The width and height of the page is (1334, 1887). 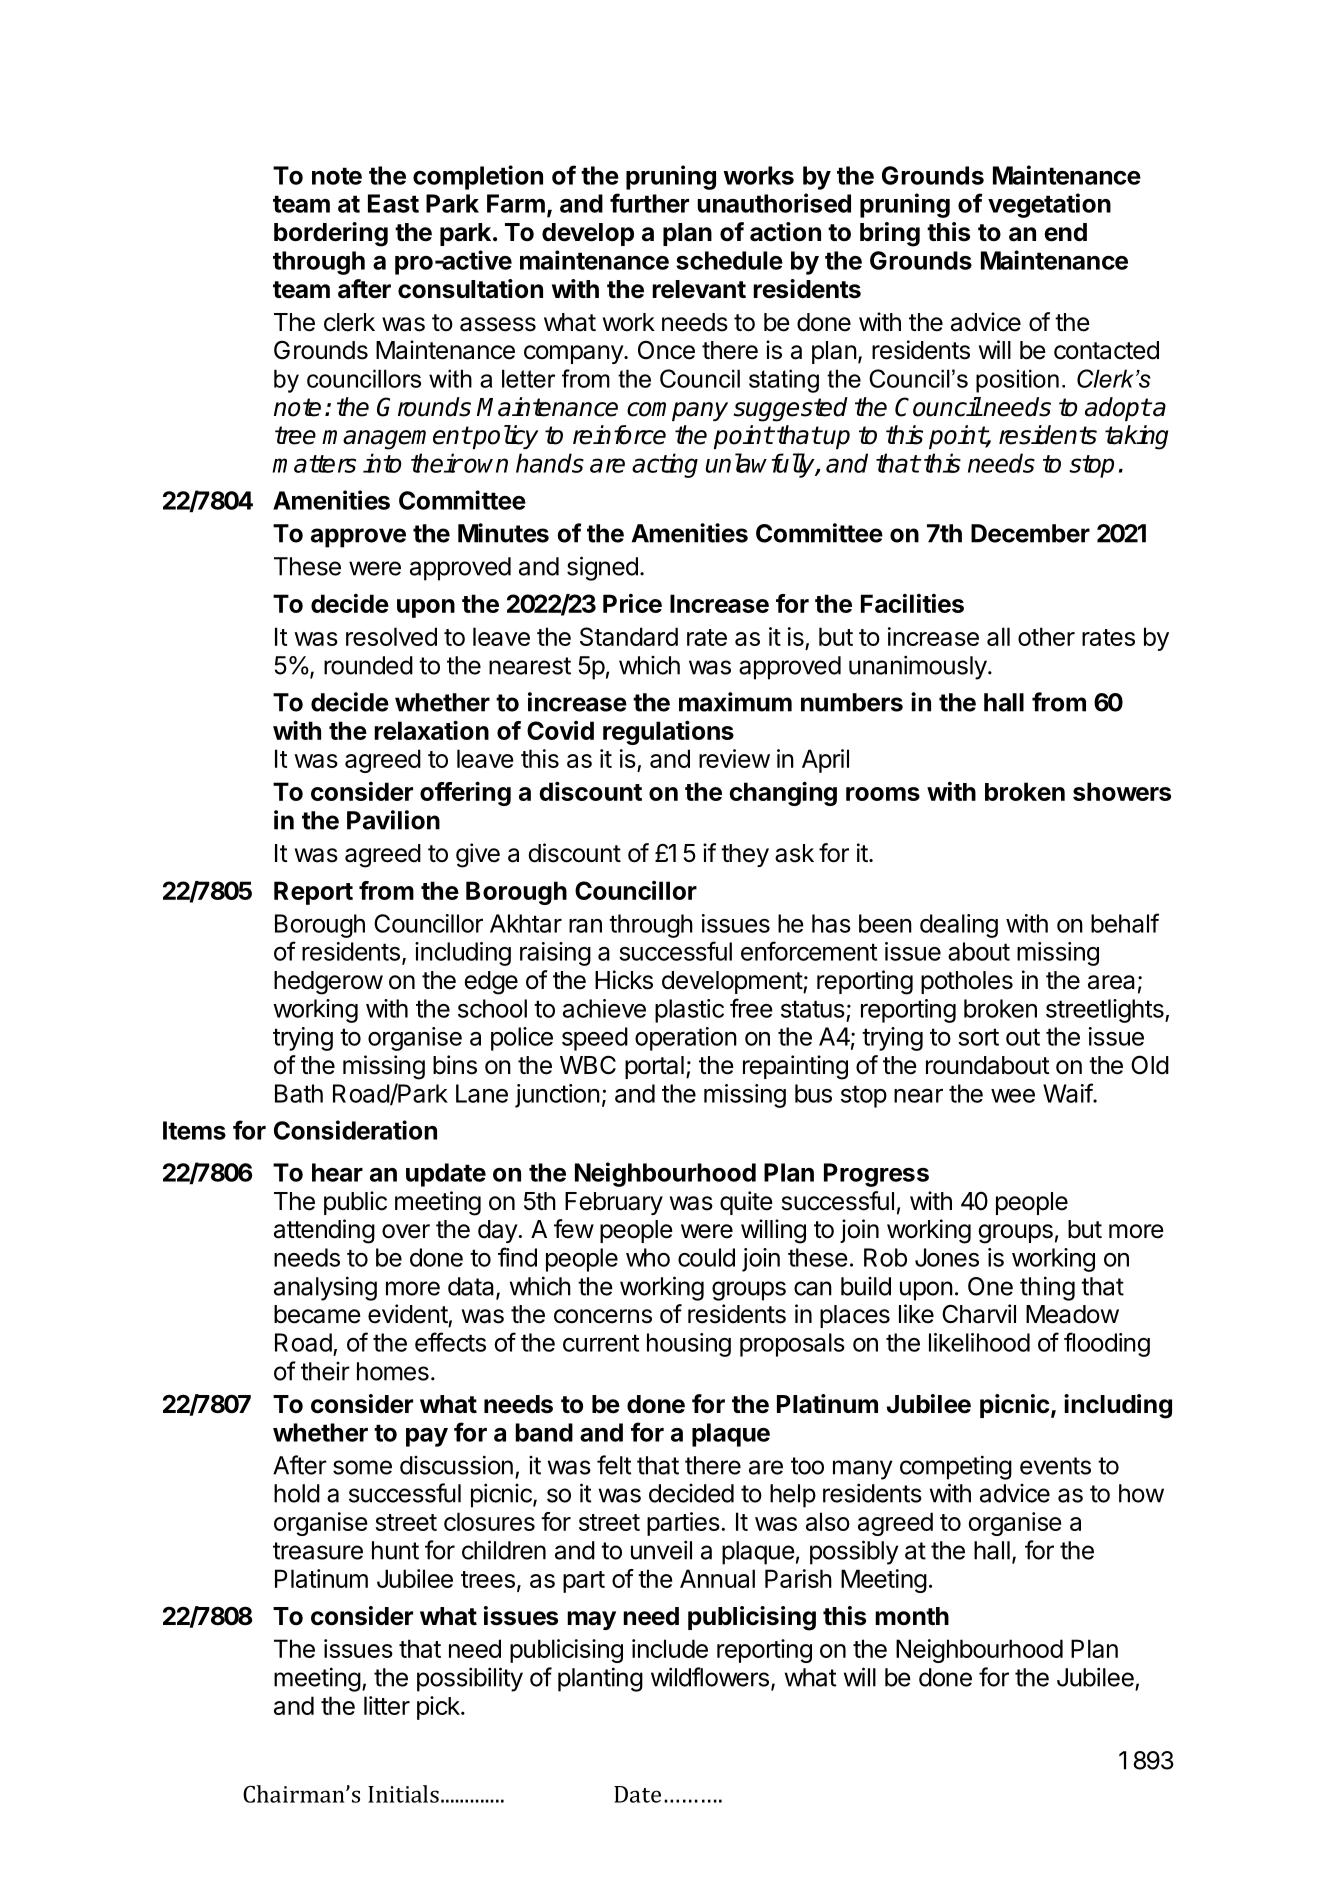 I want to click on plastic, so click(x=689, y=1011).
